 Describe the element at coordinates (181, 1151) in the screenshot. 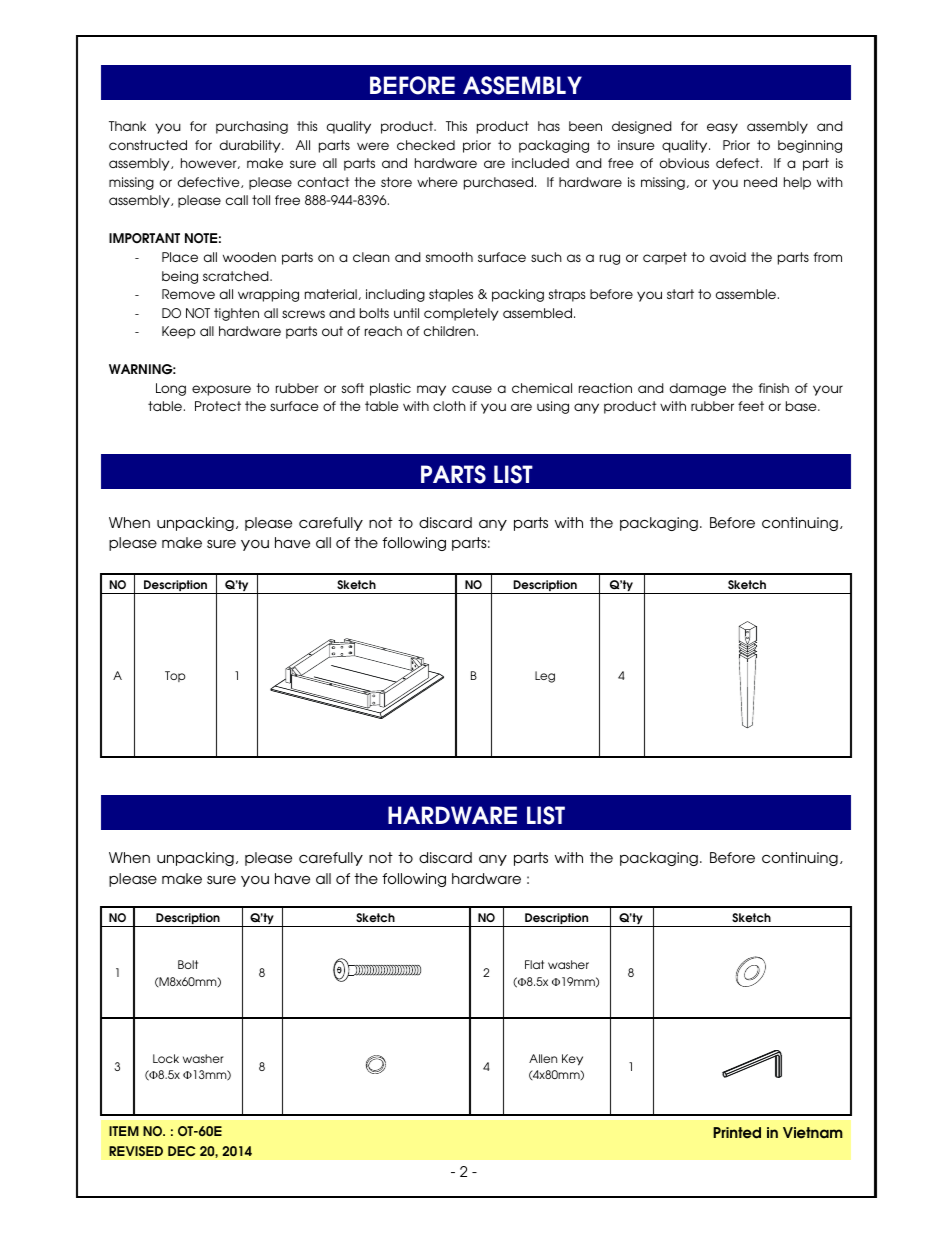

I see `DEC` at that location.
